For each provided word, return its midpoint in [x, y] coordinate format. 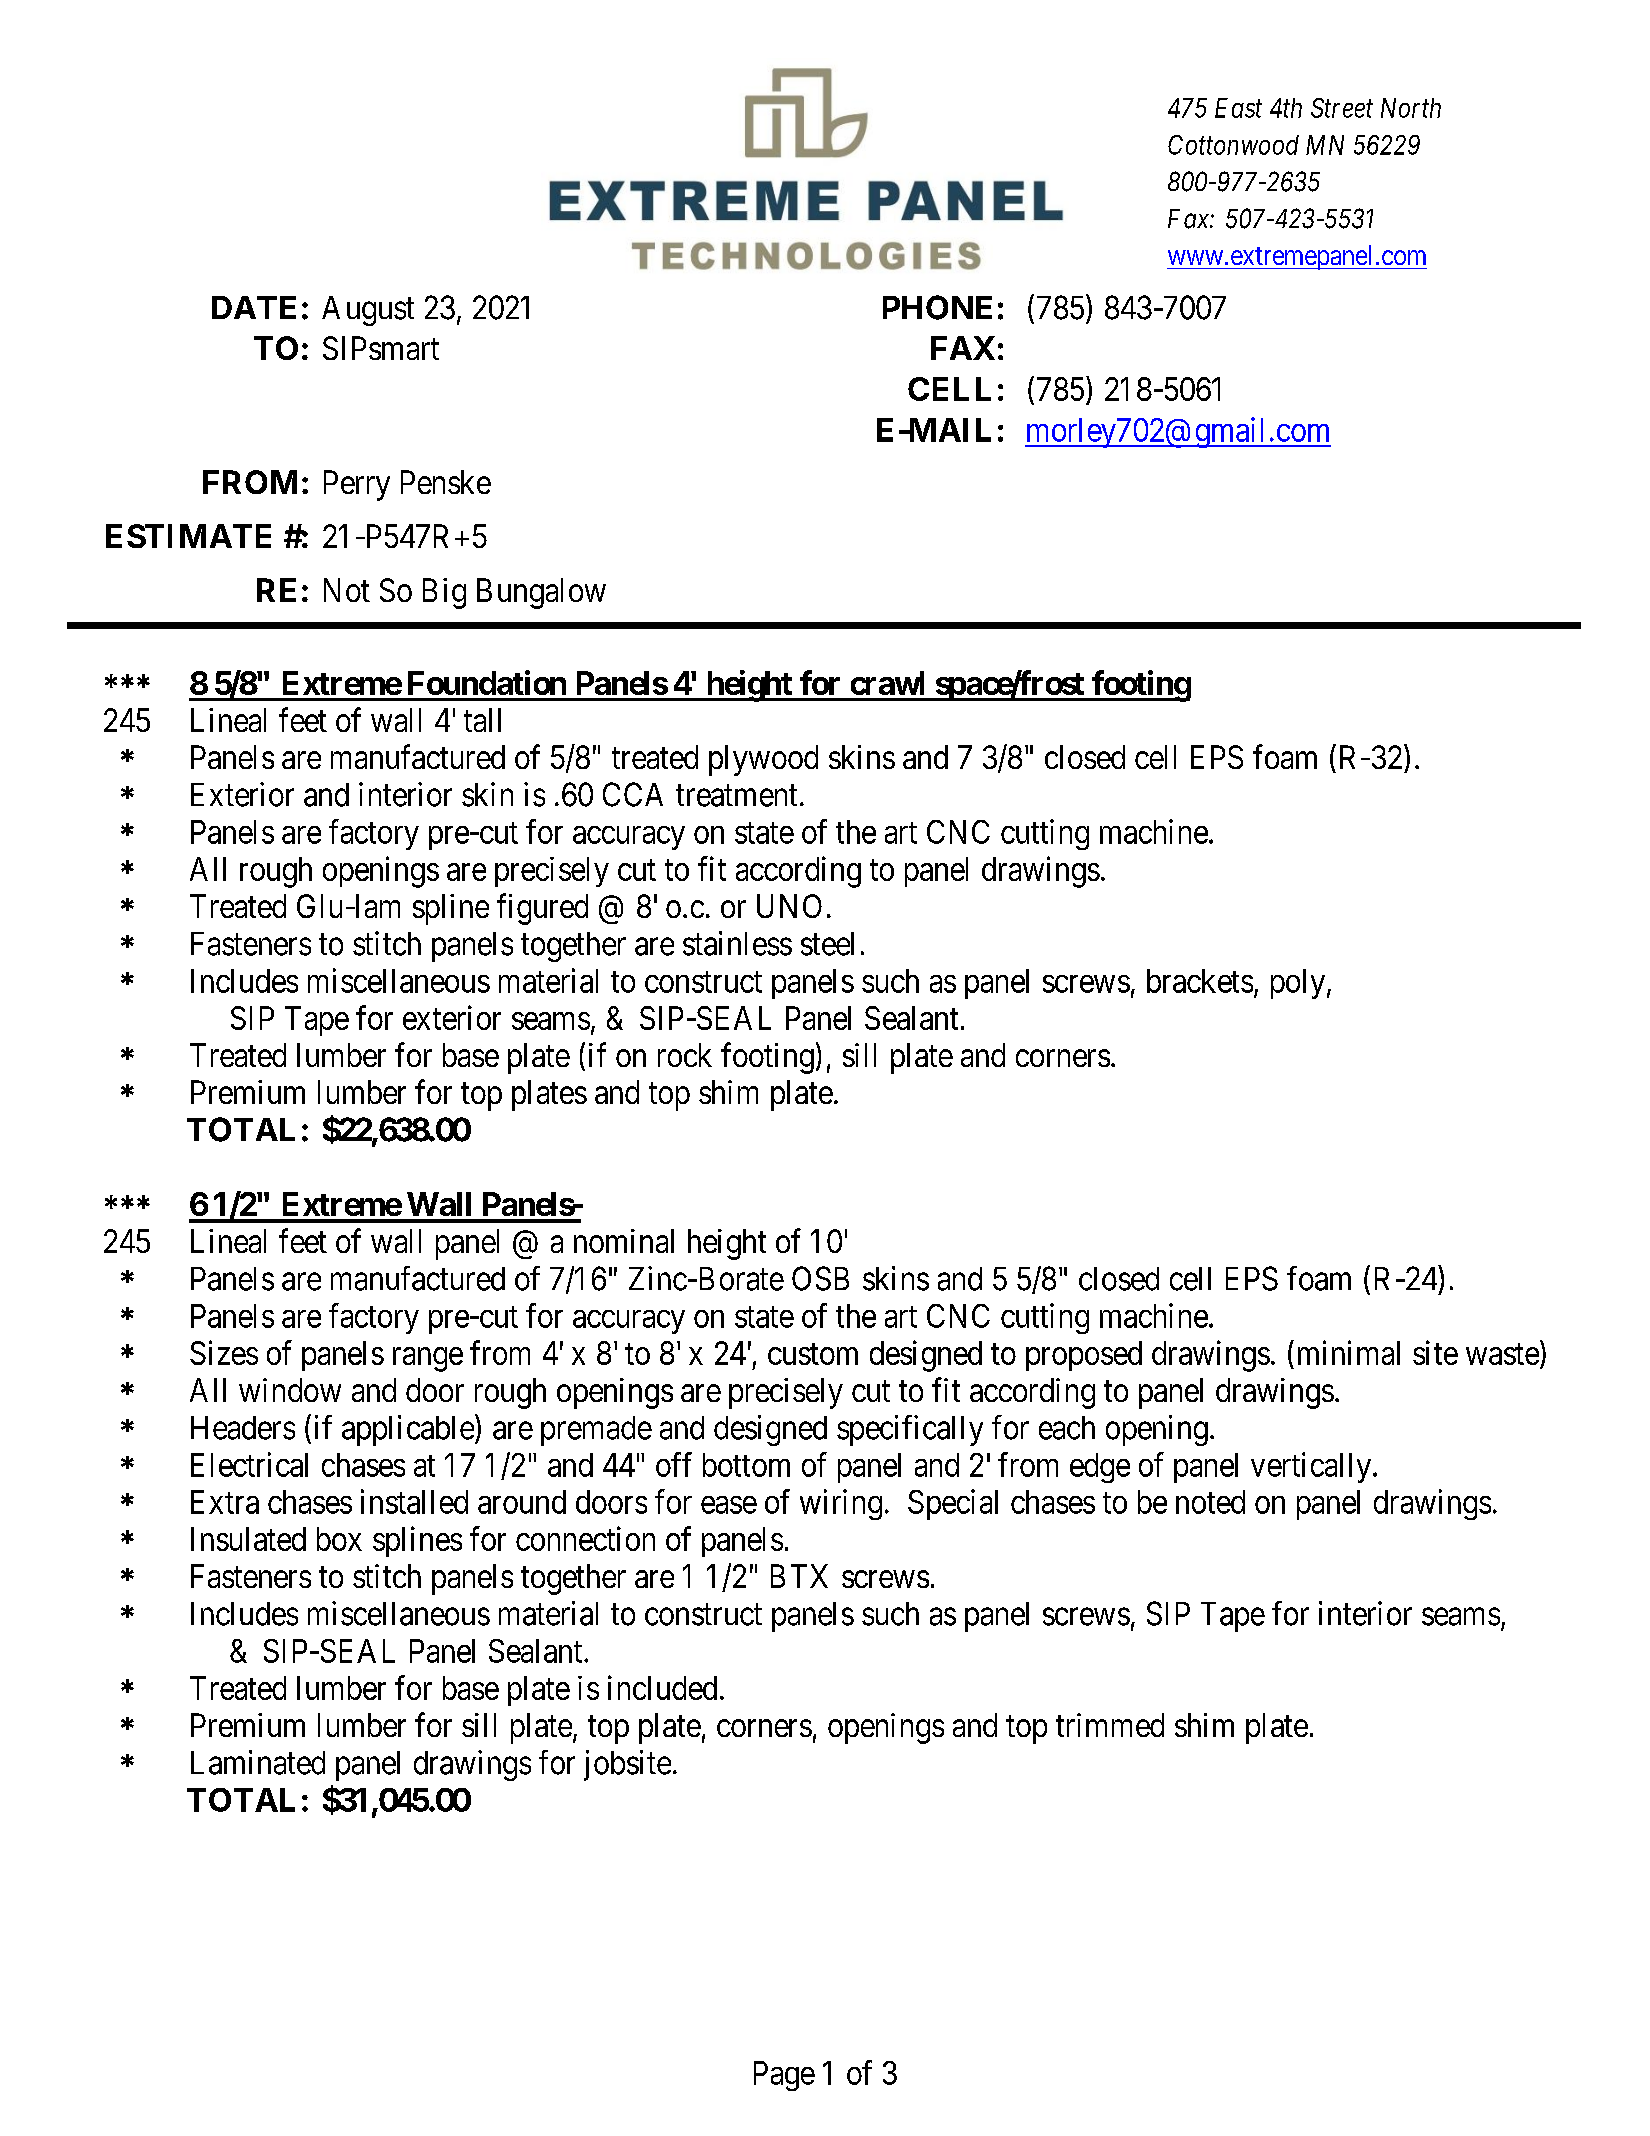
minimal [1349, 1352]
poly [1299, 984]
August [368, 311]
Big [444, 593]
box [339, 1539]
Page [784, 2076]
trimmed [1110, 1725]
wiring [841, 1504]
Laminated [258, 1762]
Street [1342, 108]
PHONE [937, 307]
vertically [1312, 1467]
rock [685, 1055]
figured [542, 909]
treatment [736, 796]
